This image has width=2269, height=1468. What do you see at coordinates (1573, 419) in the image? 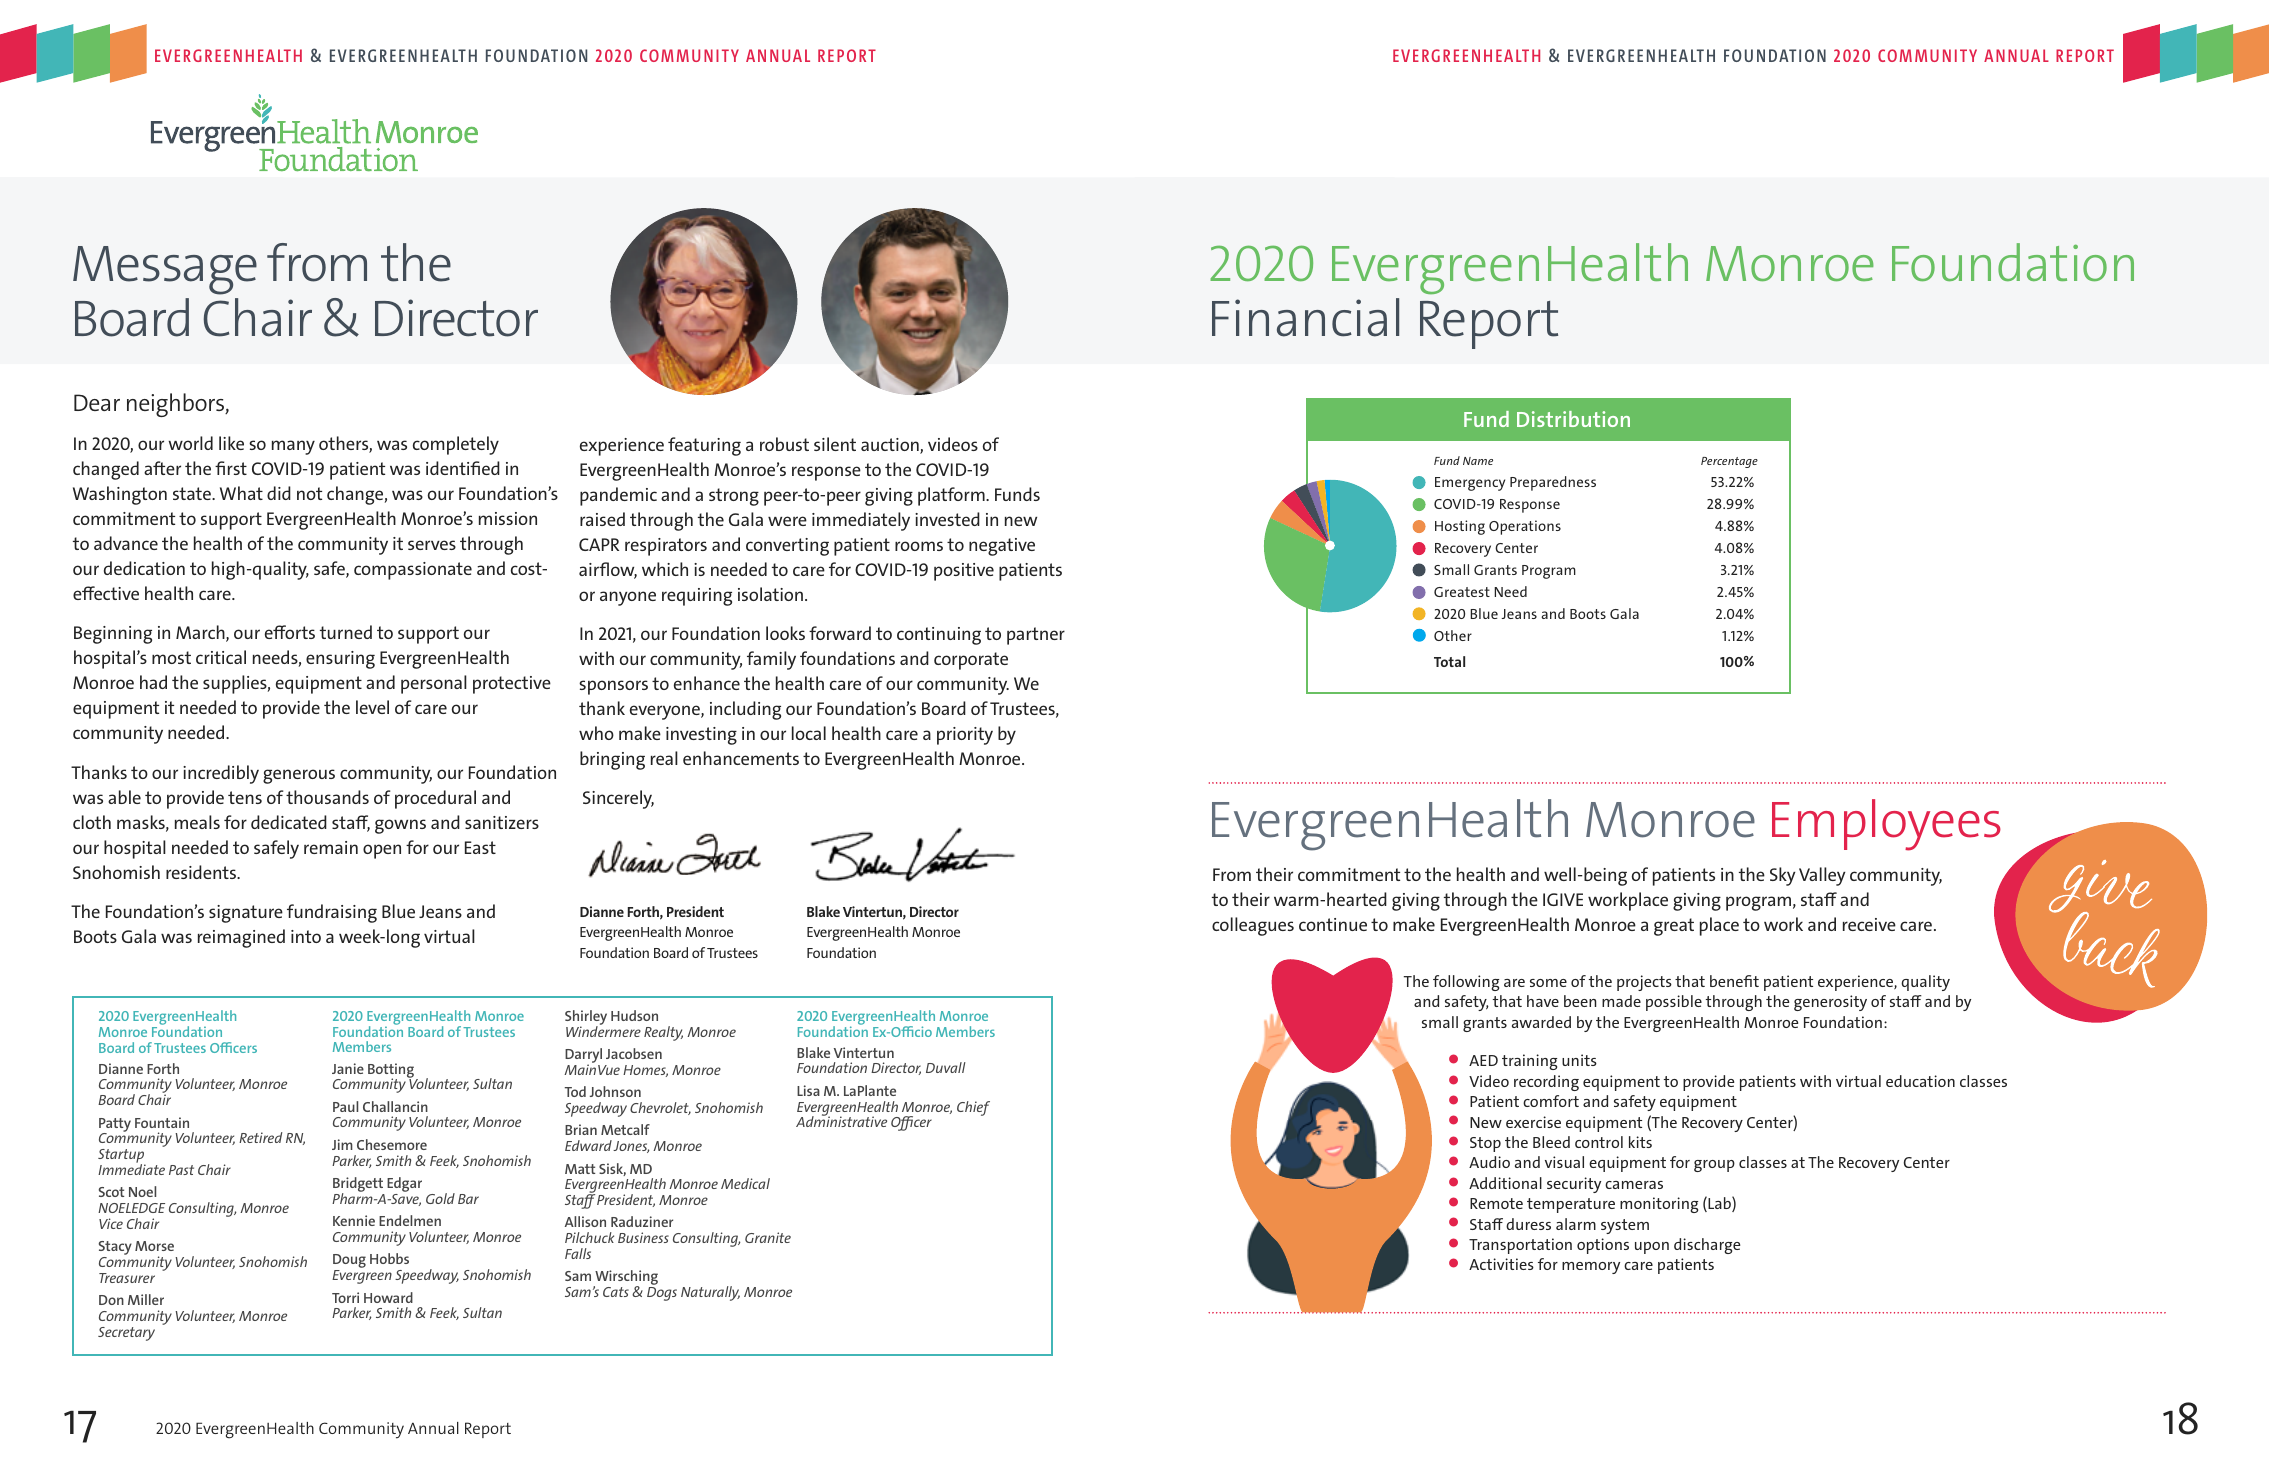
I see `Distribution` at bounding box center [1573, 419].
